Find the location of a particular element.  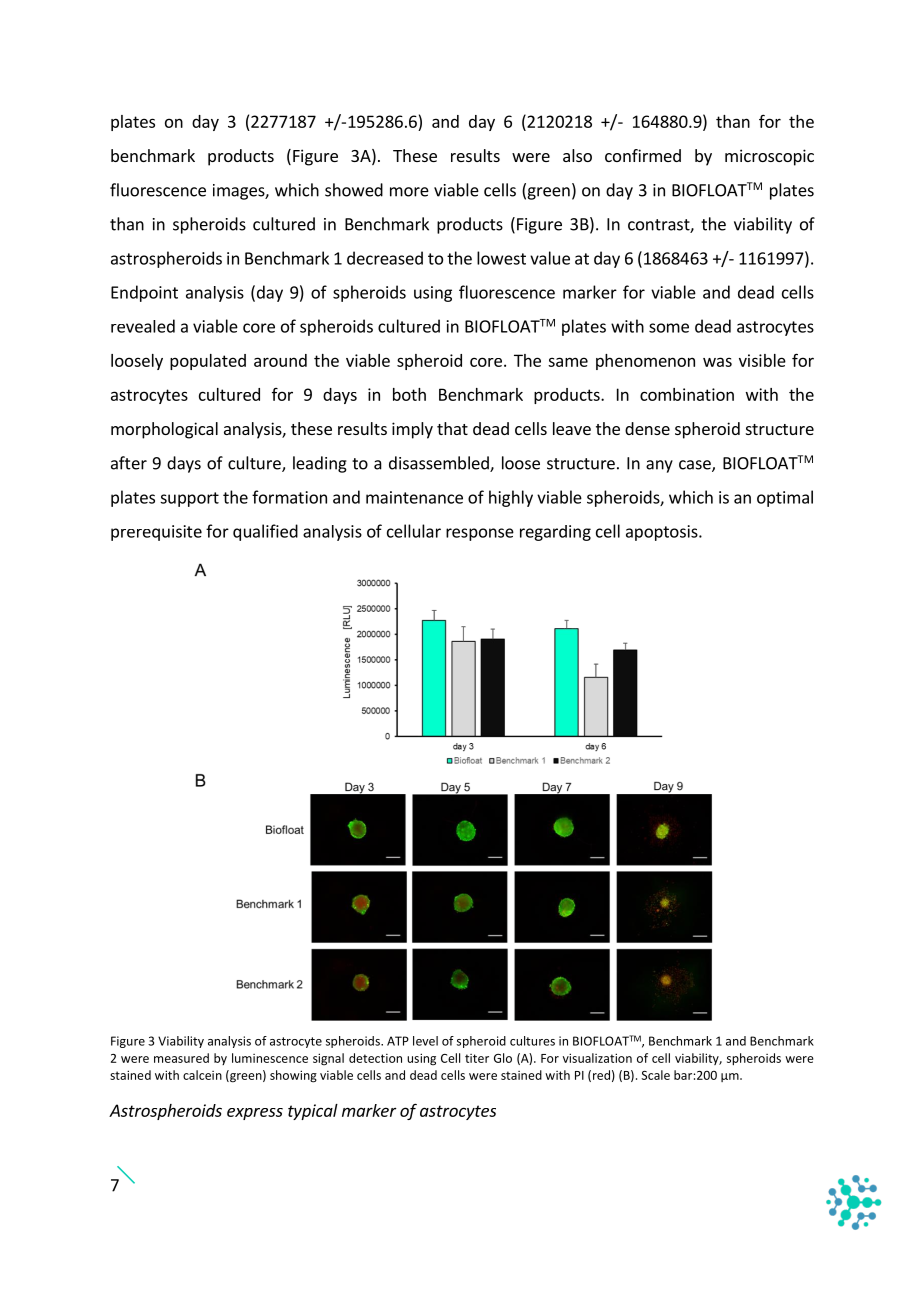

showed is located at coordinates (354, 190).
